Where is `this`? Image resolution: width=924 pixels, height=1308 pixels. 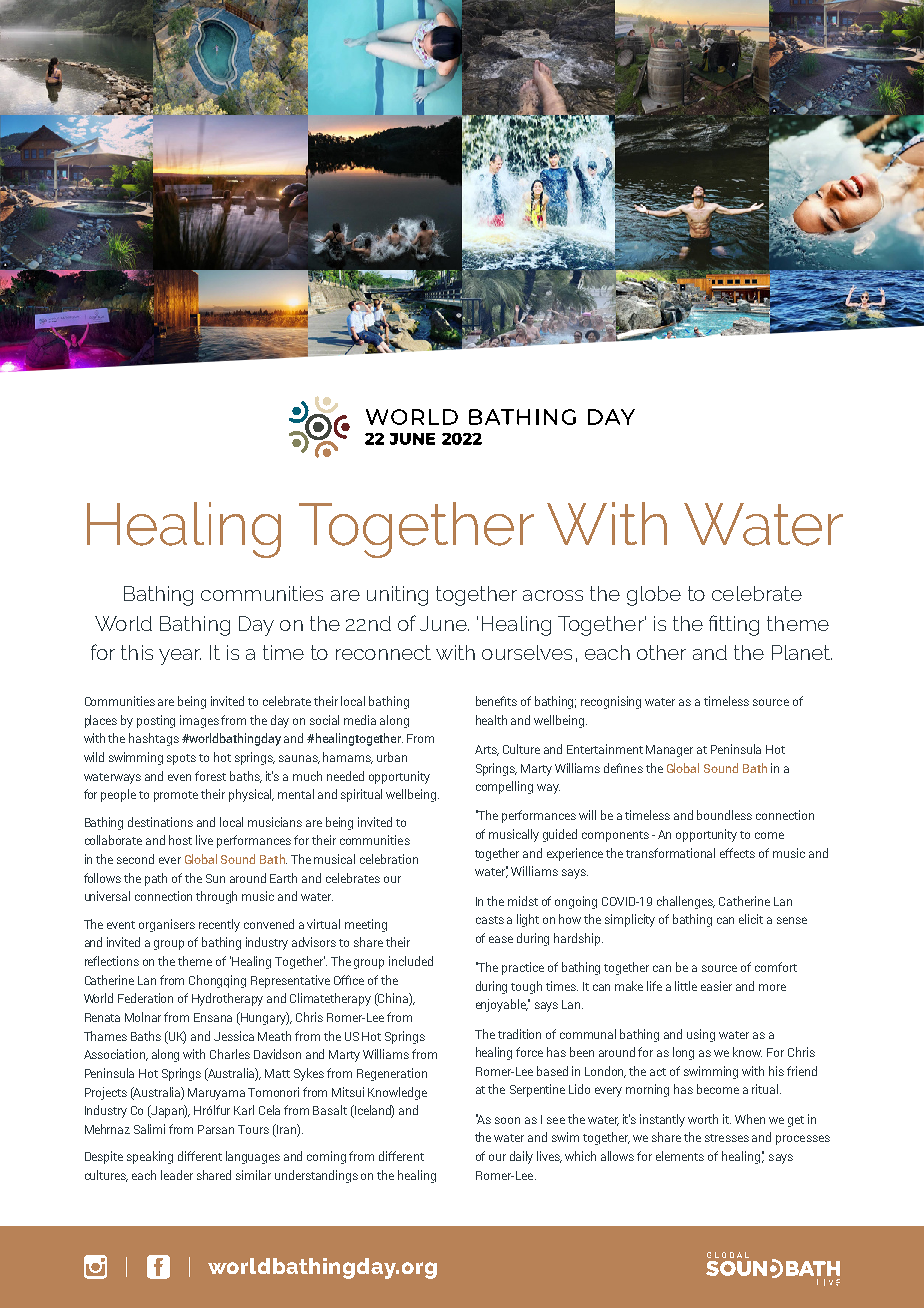
this is located at coordinates (137, 652).
